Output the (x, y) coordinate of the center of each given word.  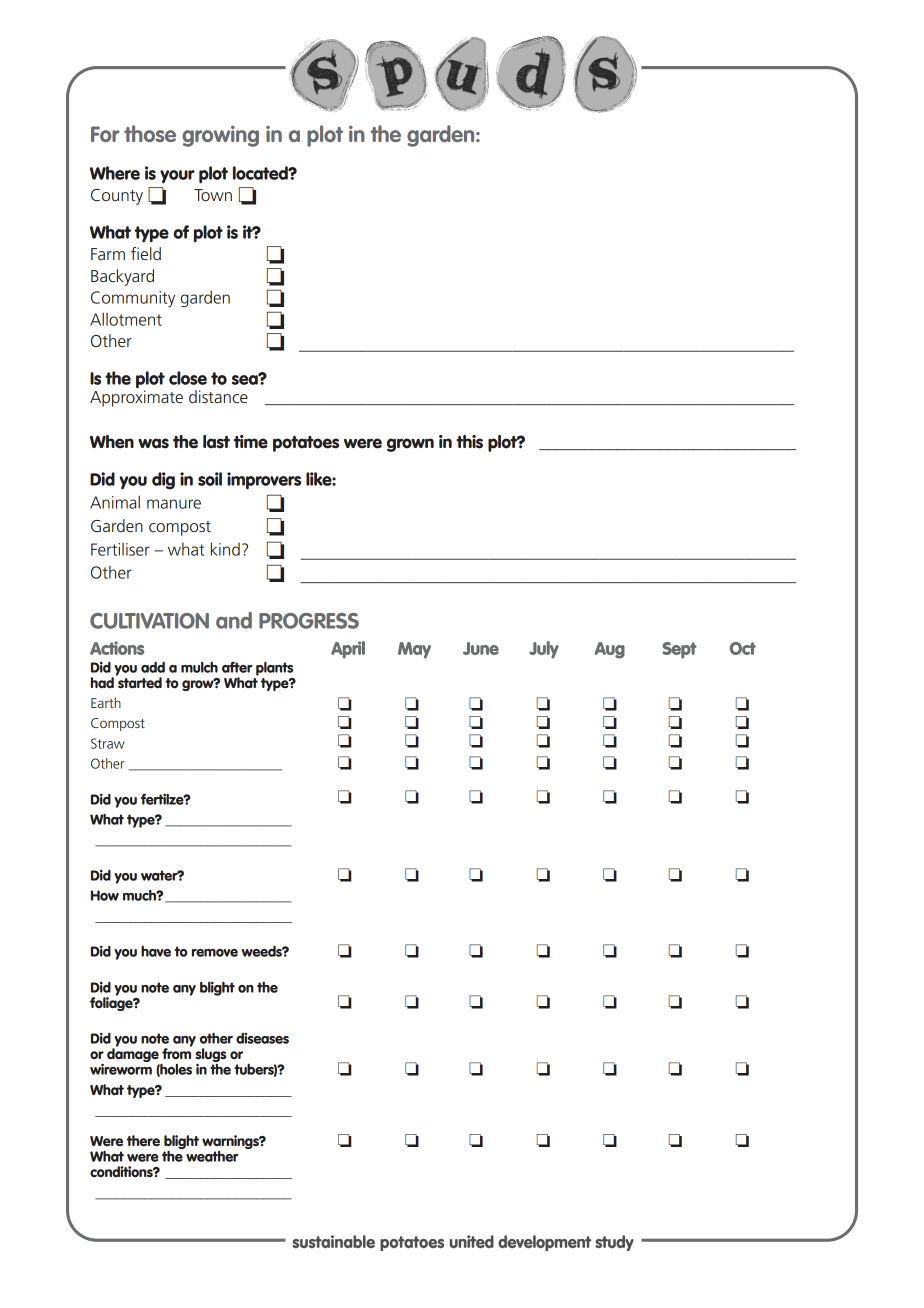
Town (213, 195)
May (414, 650)
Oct (743, 648)
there (143, 1140)
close (188, 378)
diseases (262, 1038)
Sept (679, 650)
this (469, 442)
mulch (199, 667)
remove (215, 953)
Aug (609, 650)
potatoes (306, 444)
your (177, 177)
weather (211, 1155)
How (105, 895)
